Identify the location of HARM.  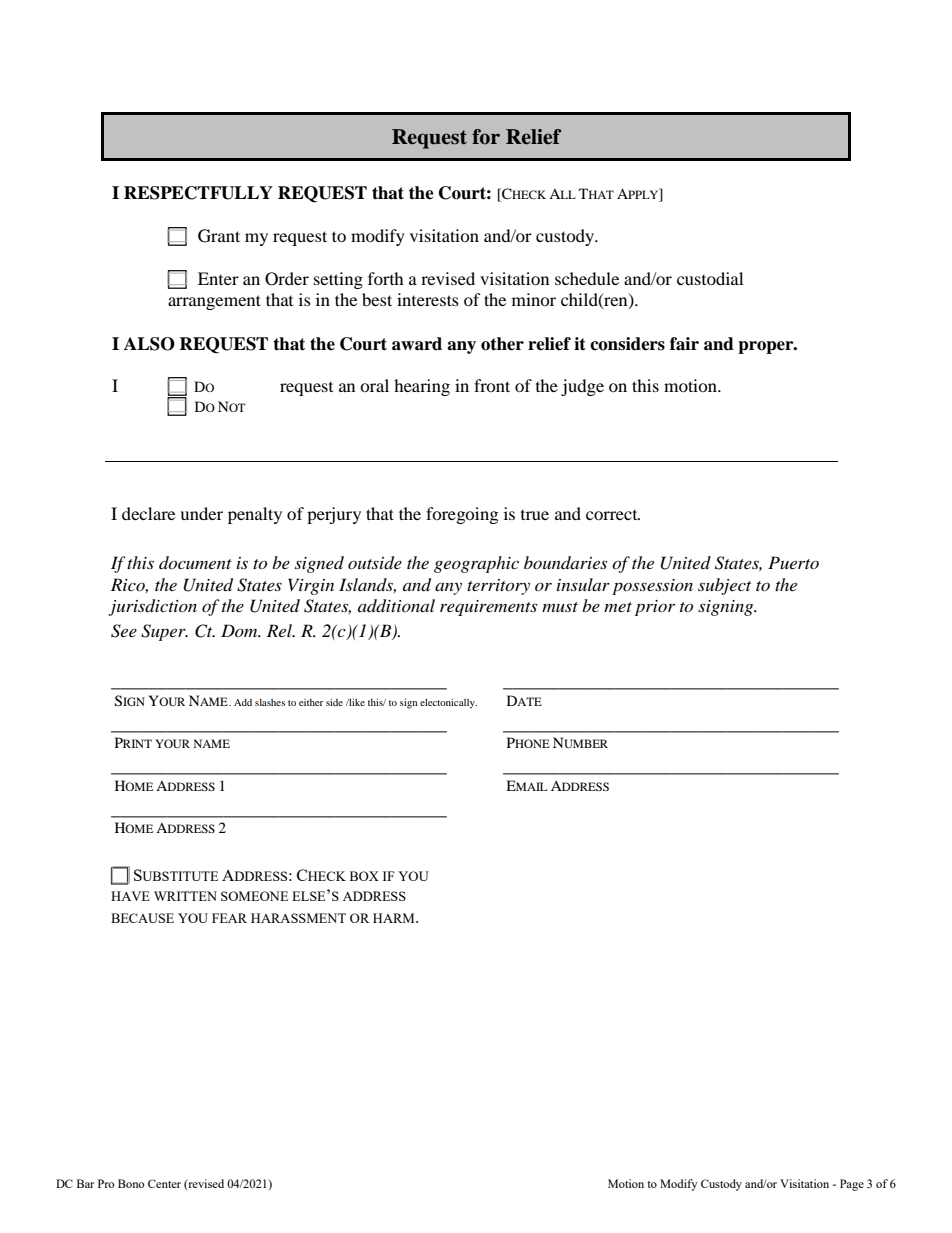
(395, 918).
